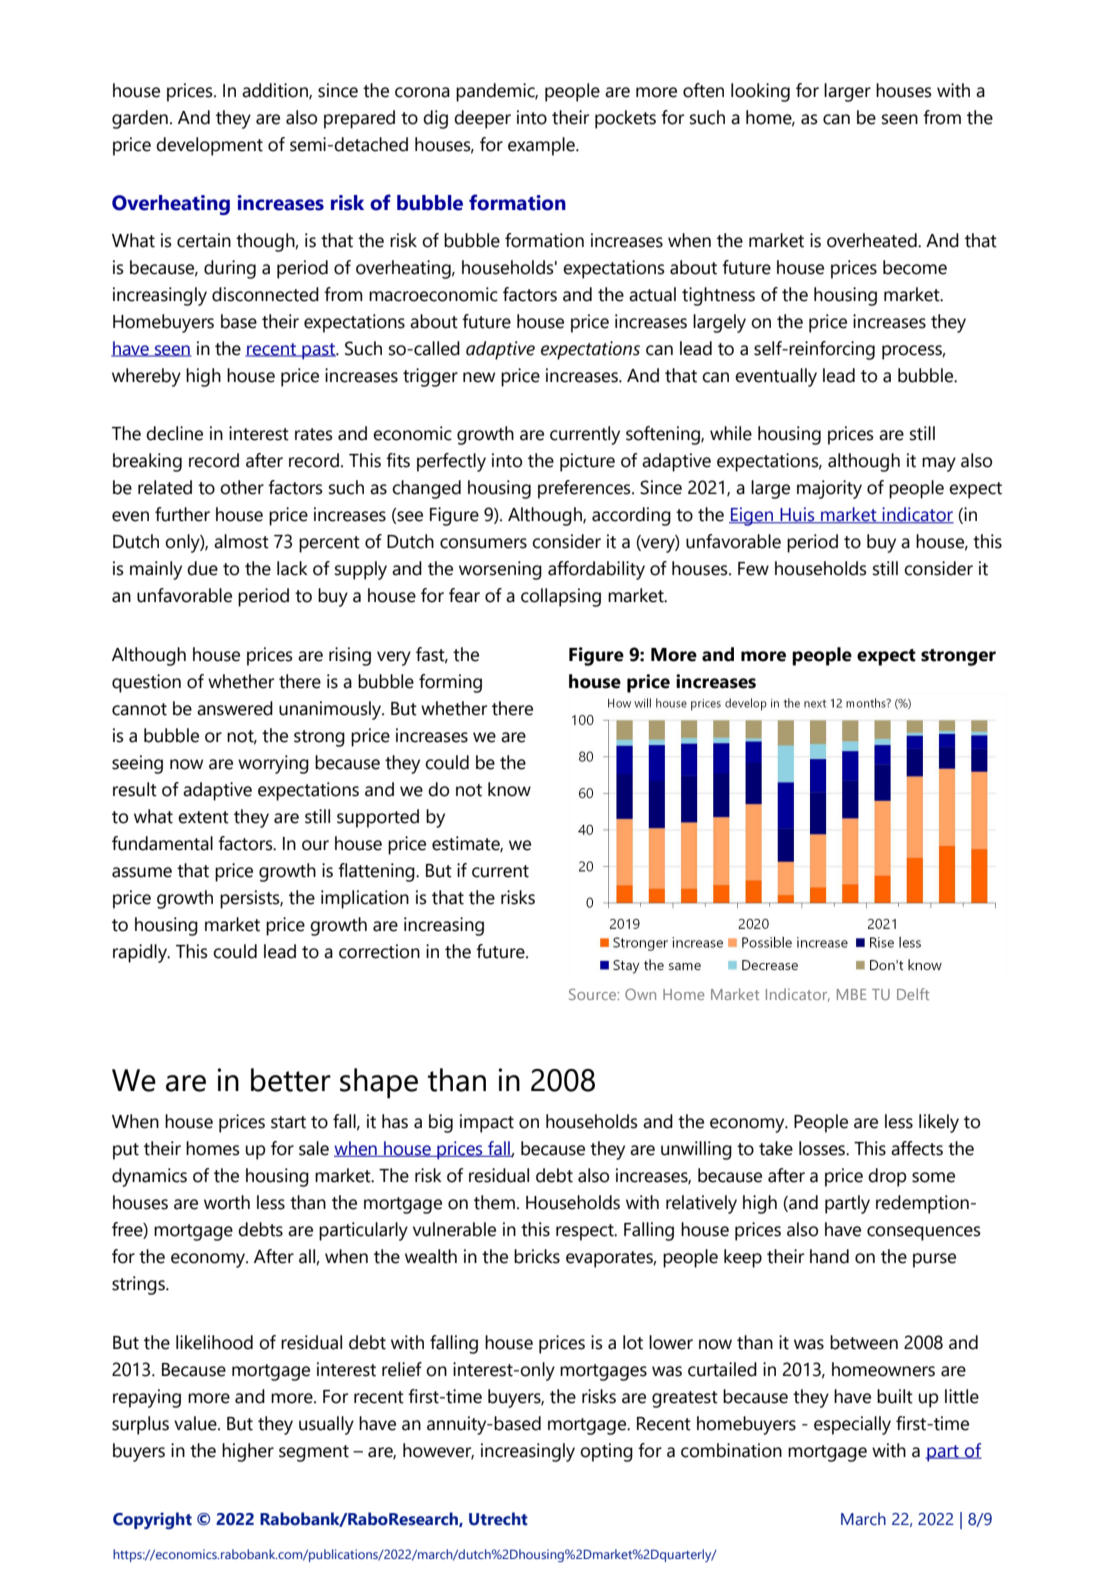  What do you see at coordinates (196, 1423) in the screenshot?
I see `value` at bounding box center [196, 1423].
